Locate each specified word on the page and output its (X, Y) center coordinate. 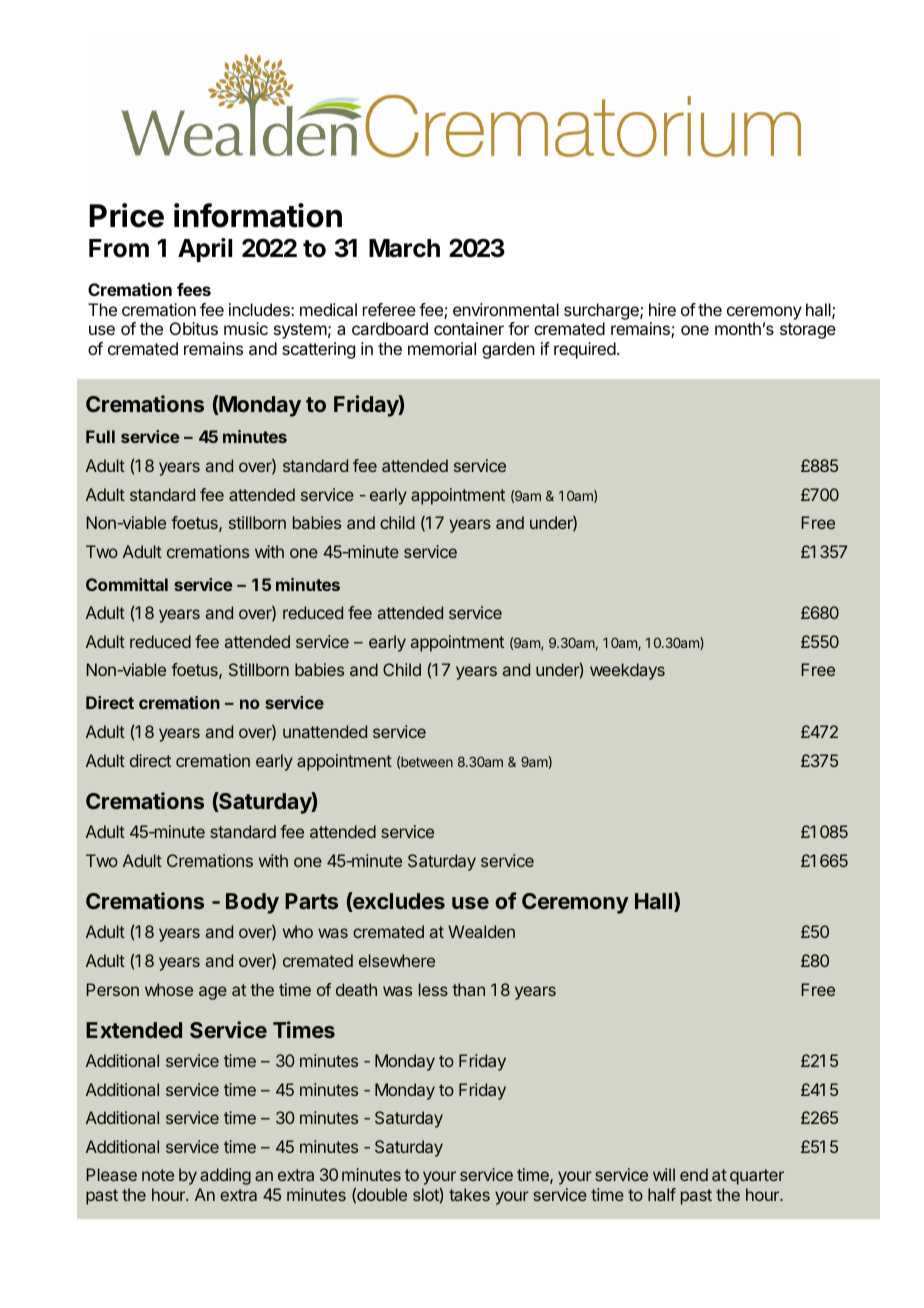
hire (662, 309)
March (404, 248)
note (158, 1175)
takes (469, 1194)
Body (252, 903)
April (205, 250)
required (585, 350)
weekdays (627, 671)
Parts (311, 901)
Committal (127, 584)
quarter (757, 1177)
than (468, 989)
